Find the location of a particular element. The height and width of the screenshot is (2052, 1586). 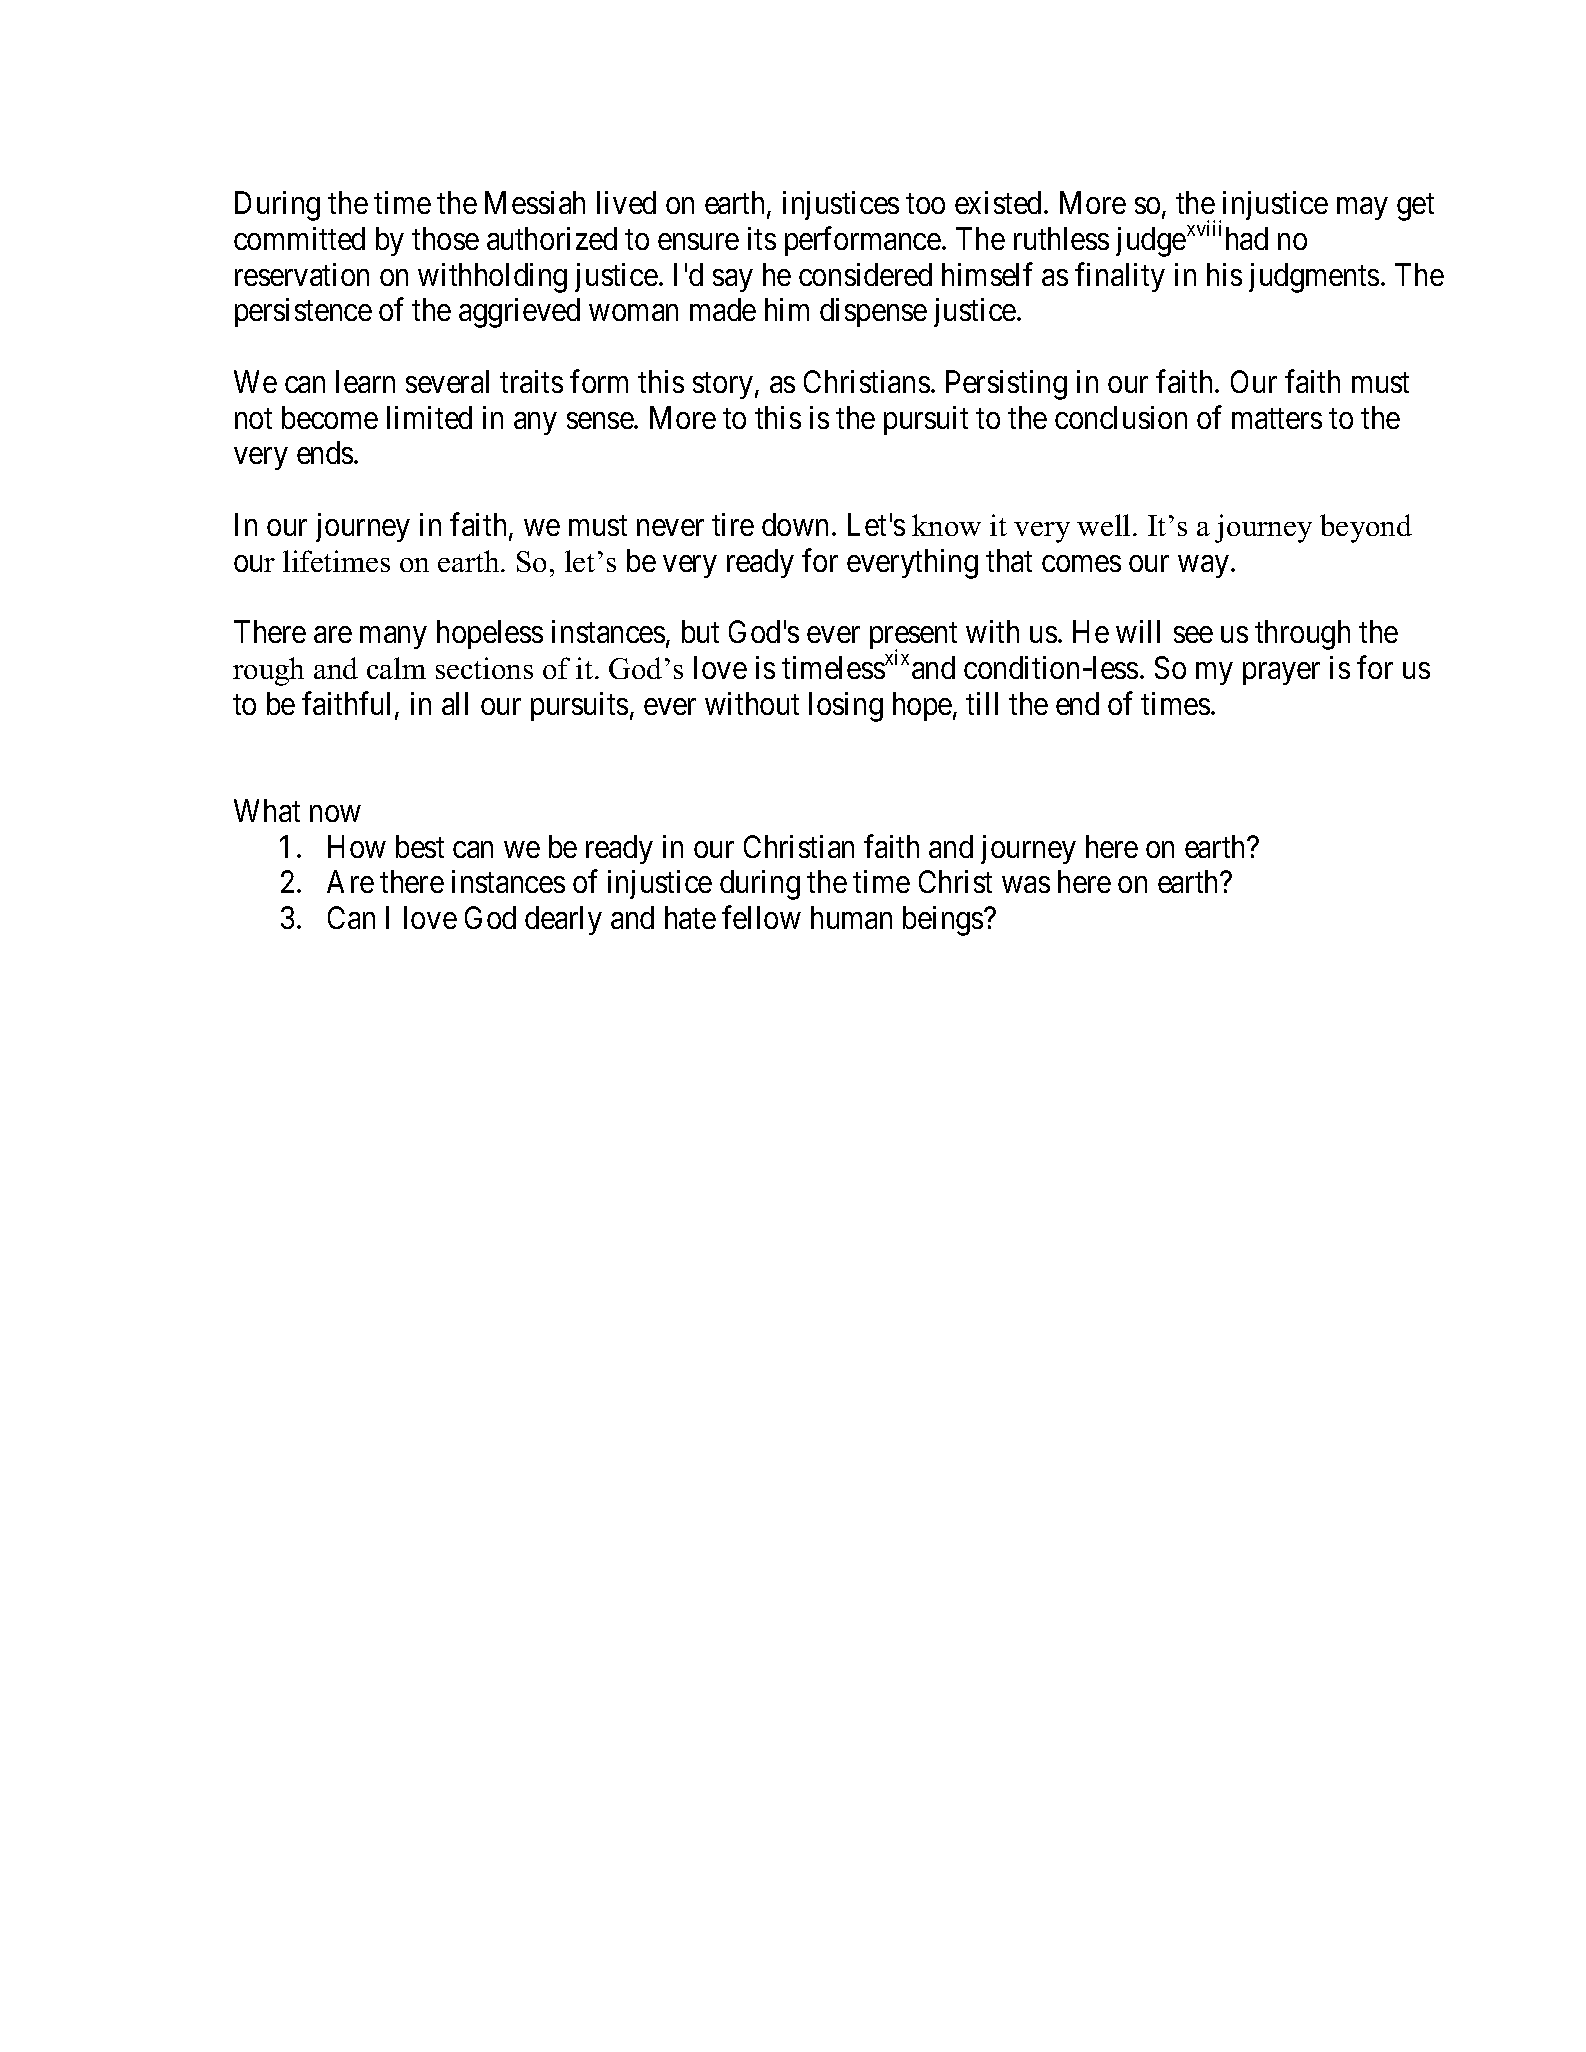

prayer is located at coordinates (1281, 674).
